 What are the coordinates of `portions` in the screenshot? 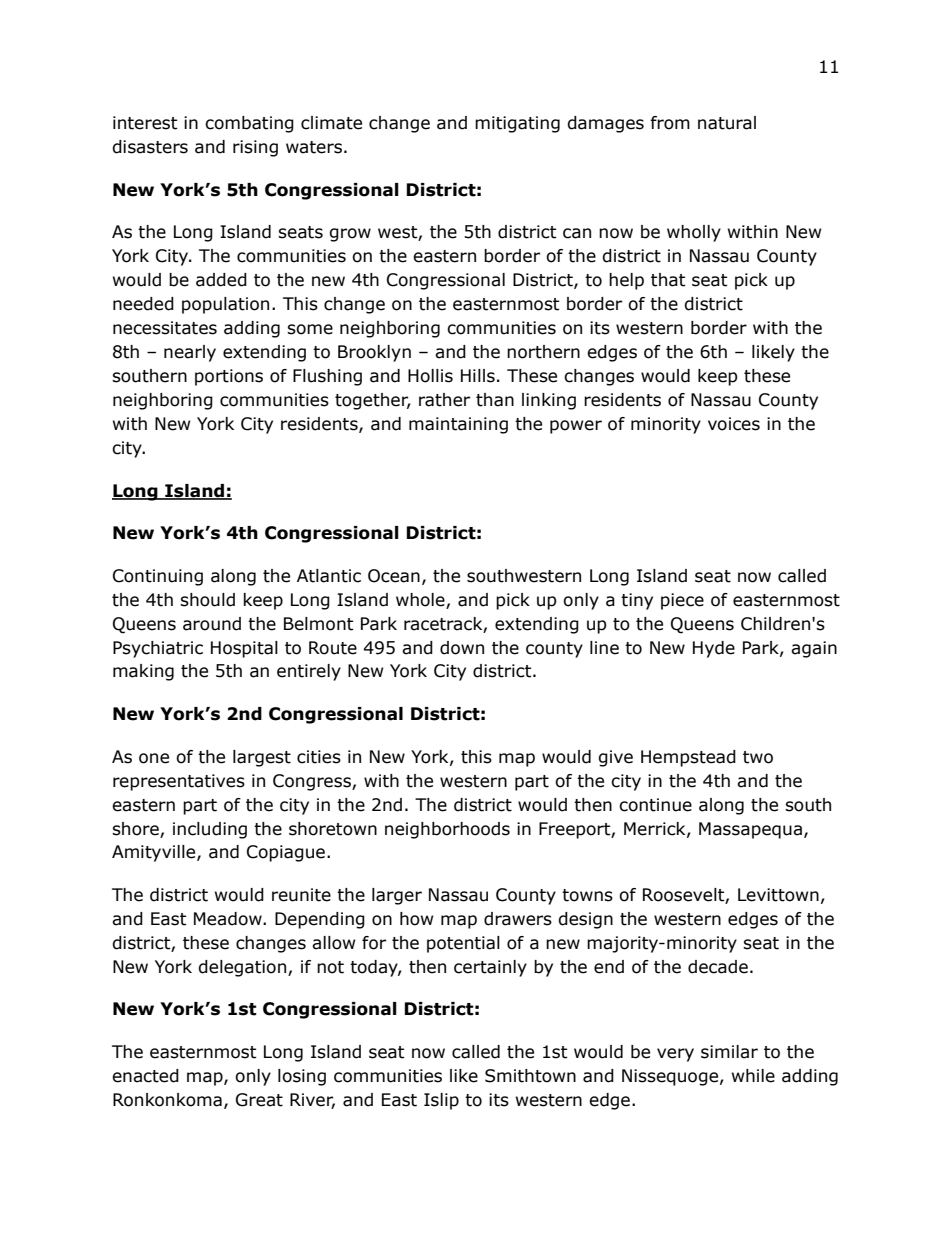 It's located at (229, 377).
